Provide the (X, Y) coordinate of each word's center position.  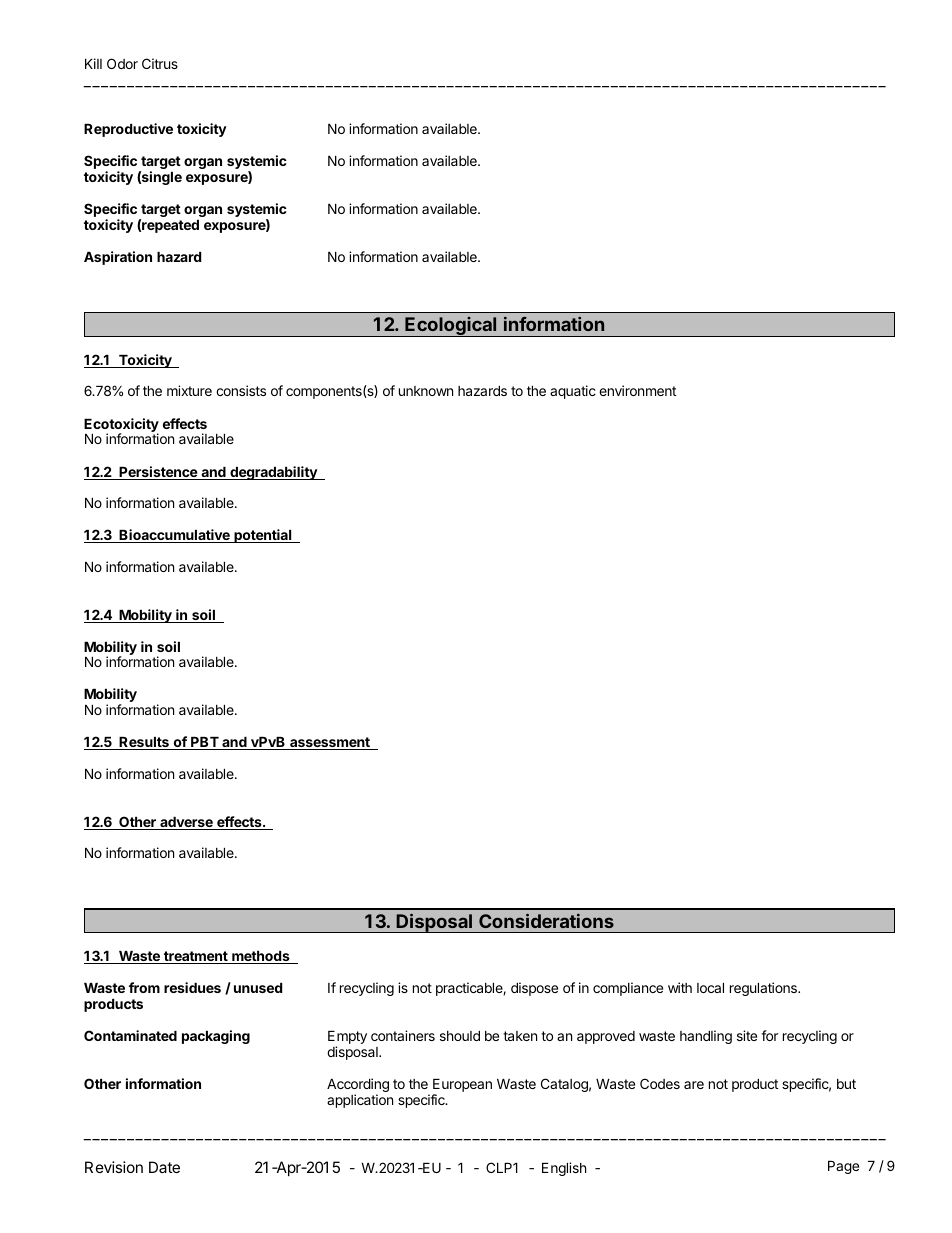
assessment (330, 743)
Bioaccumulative (174, 536)
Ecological (451, 326)
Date (164, 1167)
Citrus (160, 63)
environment (637, 390)
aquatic (573, 392)
